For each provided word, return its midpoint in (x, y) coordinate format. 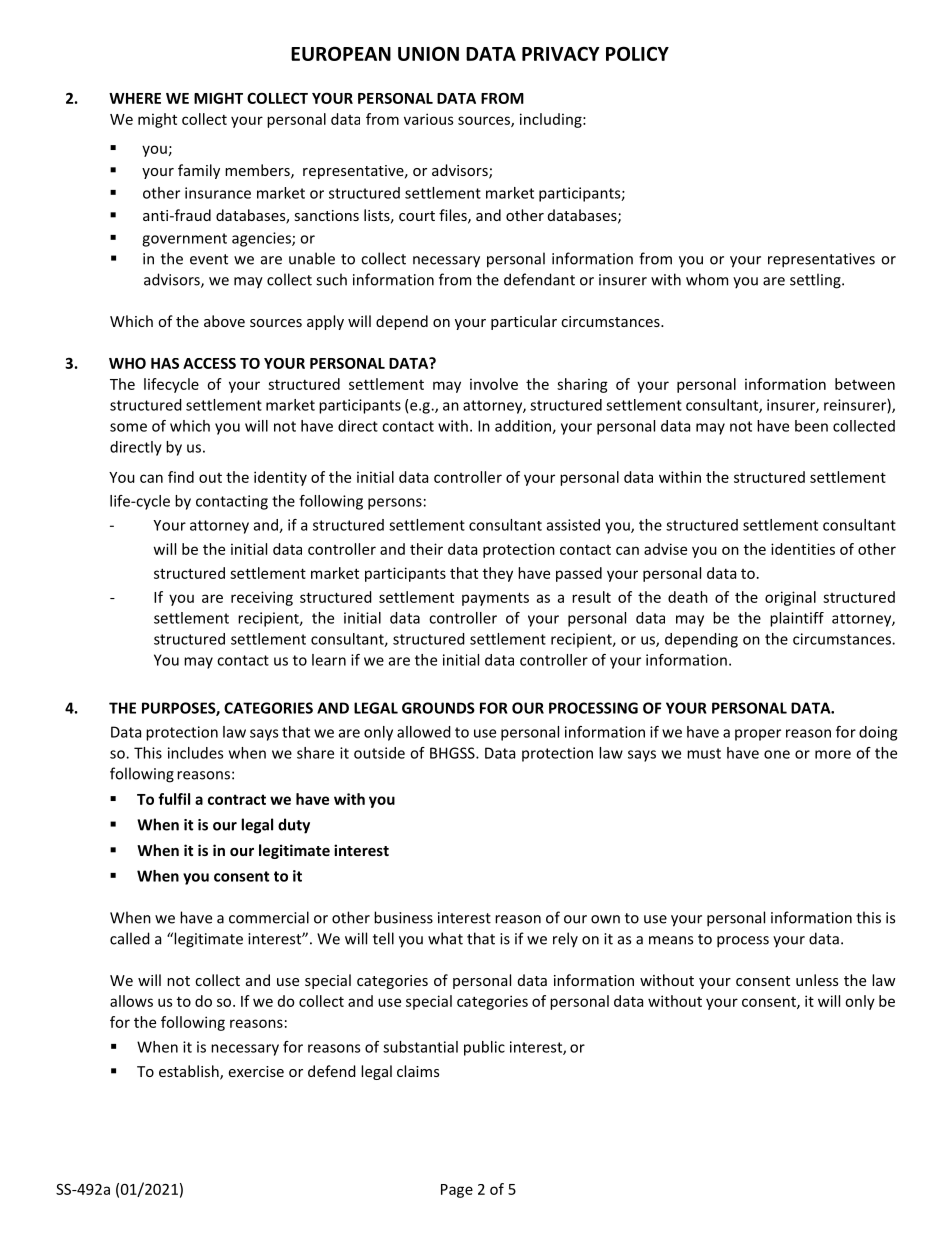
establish (190, 1072)
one (777, 754)
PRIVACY (561, 54)
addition (524, 427)
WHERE (135, 98)
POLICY (637, 53)
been (811, 426)
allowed (424, 732)
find (181, 477)
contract (237, 799)
